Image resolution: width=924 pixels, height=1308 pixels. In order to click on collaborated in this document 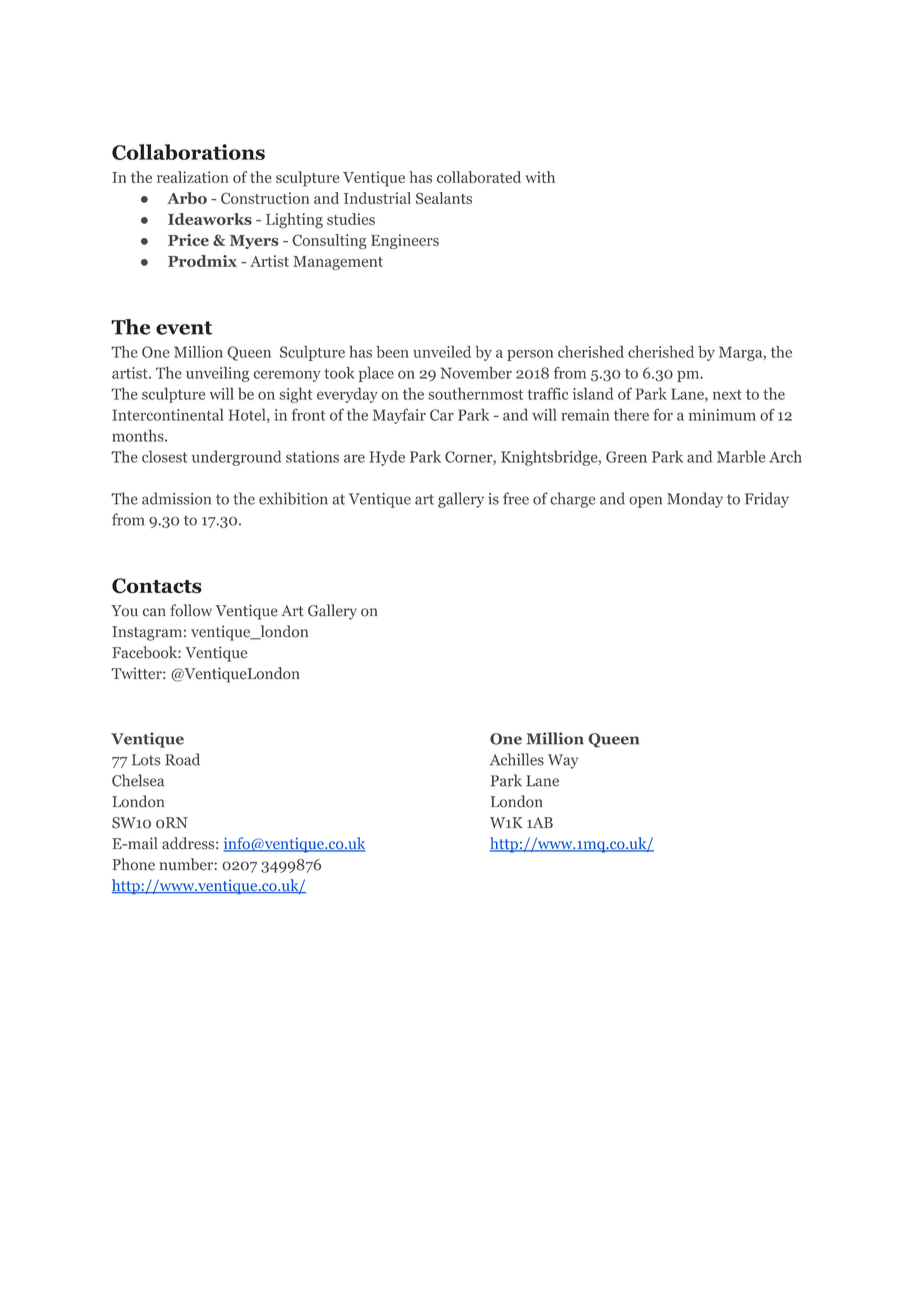, I will do `click(479, 177)`.
